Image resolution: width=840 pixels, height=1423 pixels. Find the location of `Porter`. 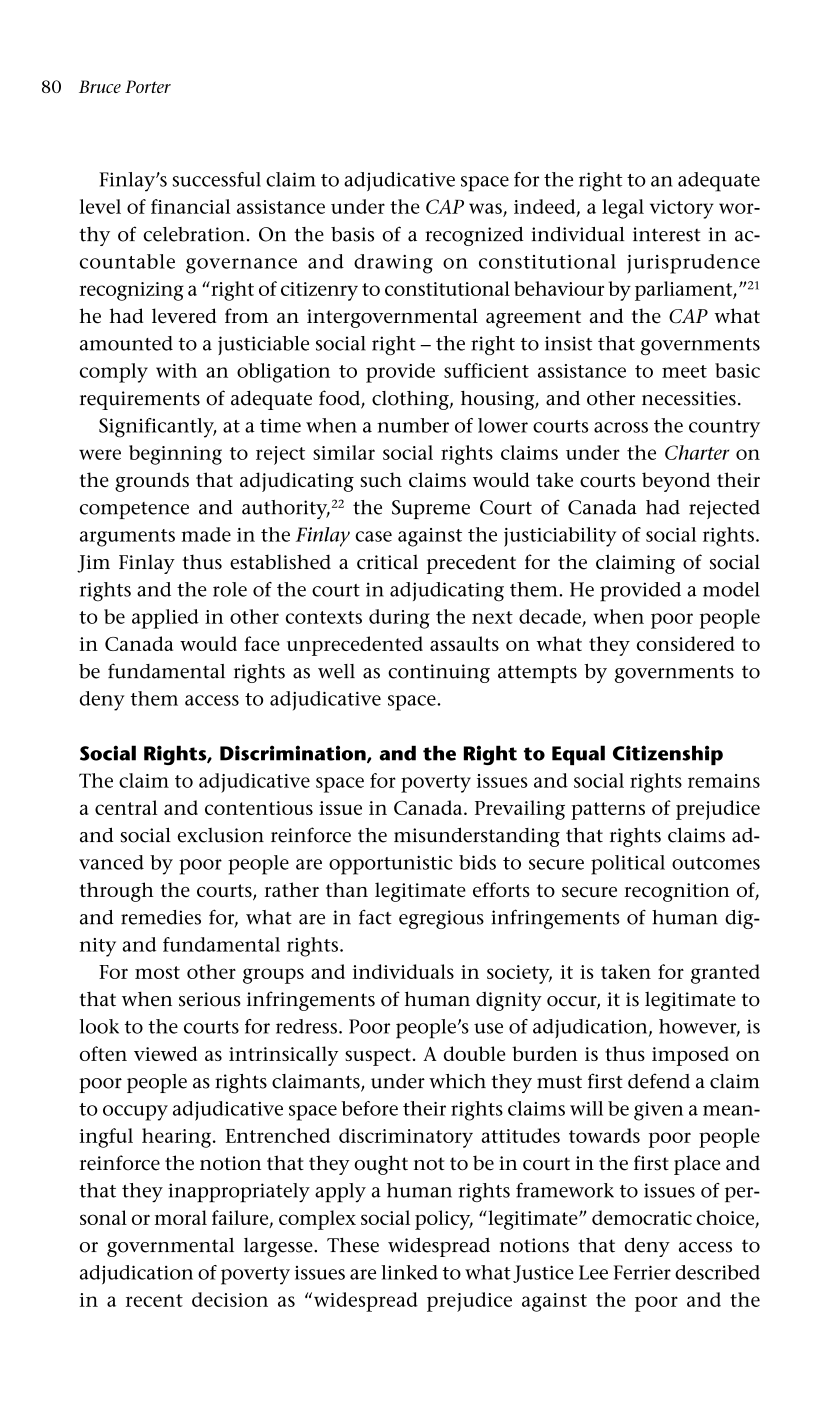

Porter is located at coordinates (148, 86).
